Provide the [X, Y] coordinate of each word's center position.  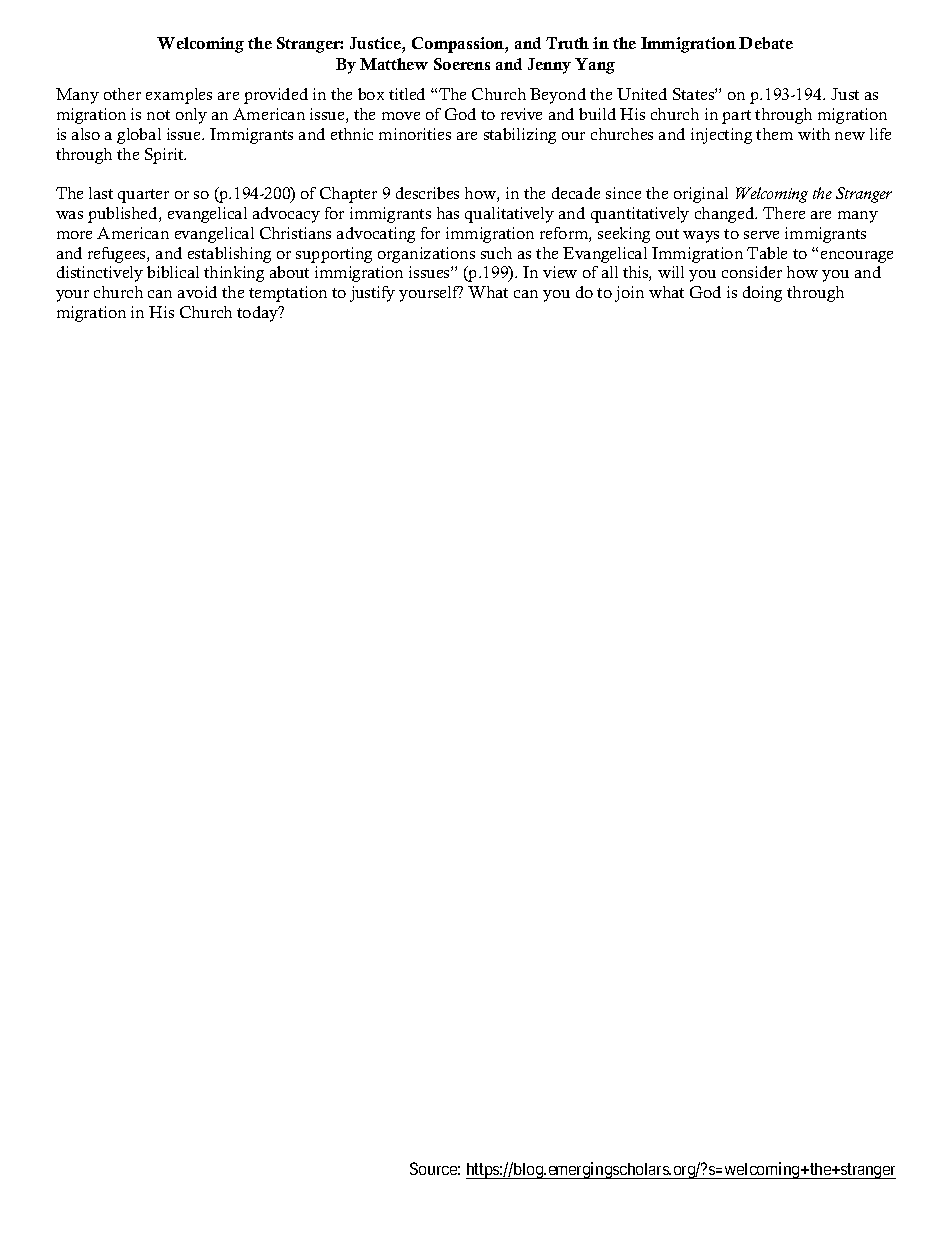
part [736, 117]
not [158, 115]
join [629, 294]
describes [427, 193]
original [701, 195]
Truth [567, 43]
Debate [766, 43]
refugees [118, 255]
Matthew [394, 64]
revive [521, 114]
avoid [197, 292]
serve [761, 235]
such [496, 253]
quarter [143, 196]
